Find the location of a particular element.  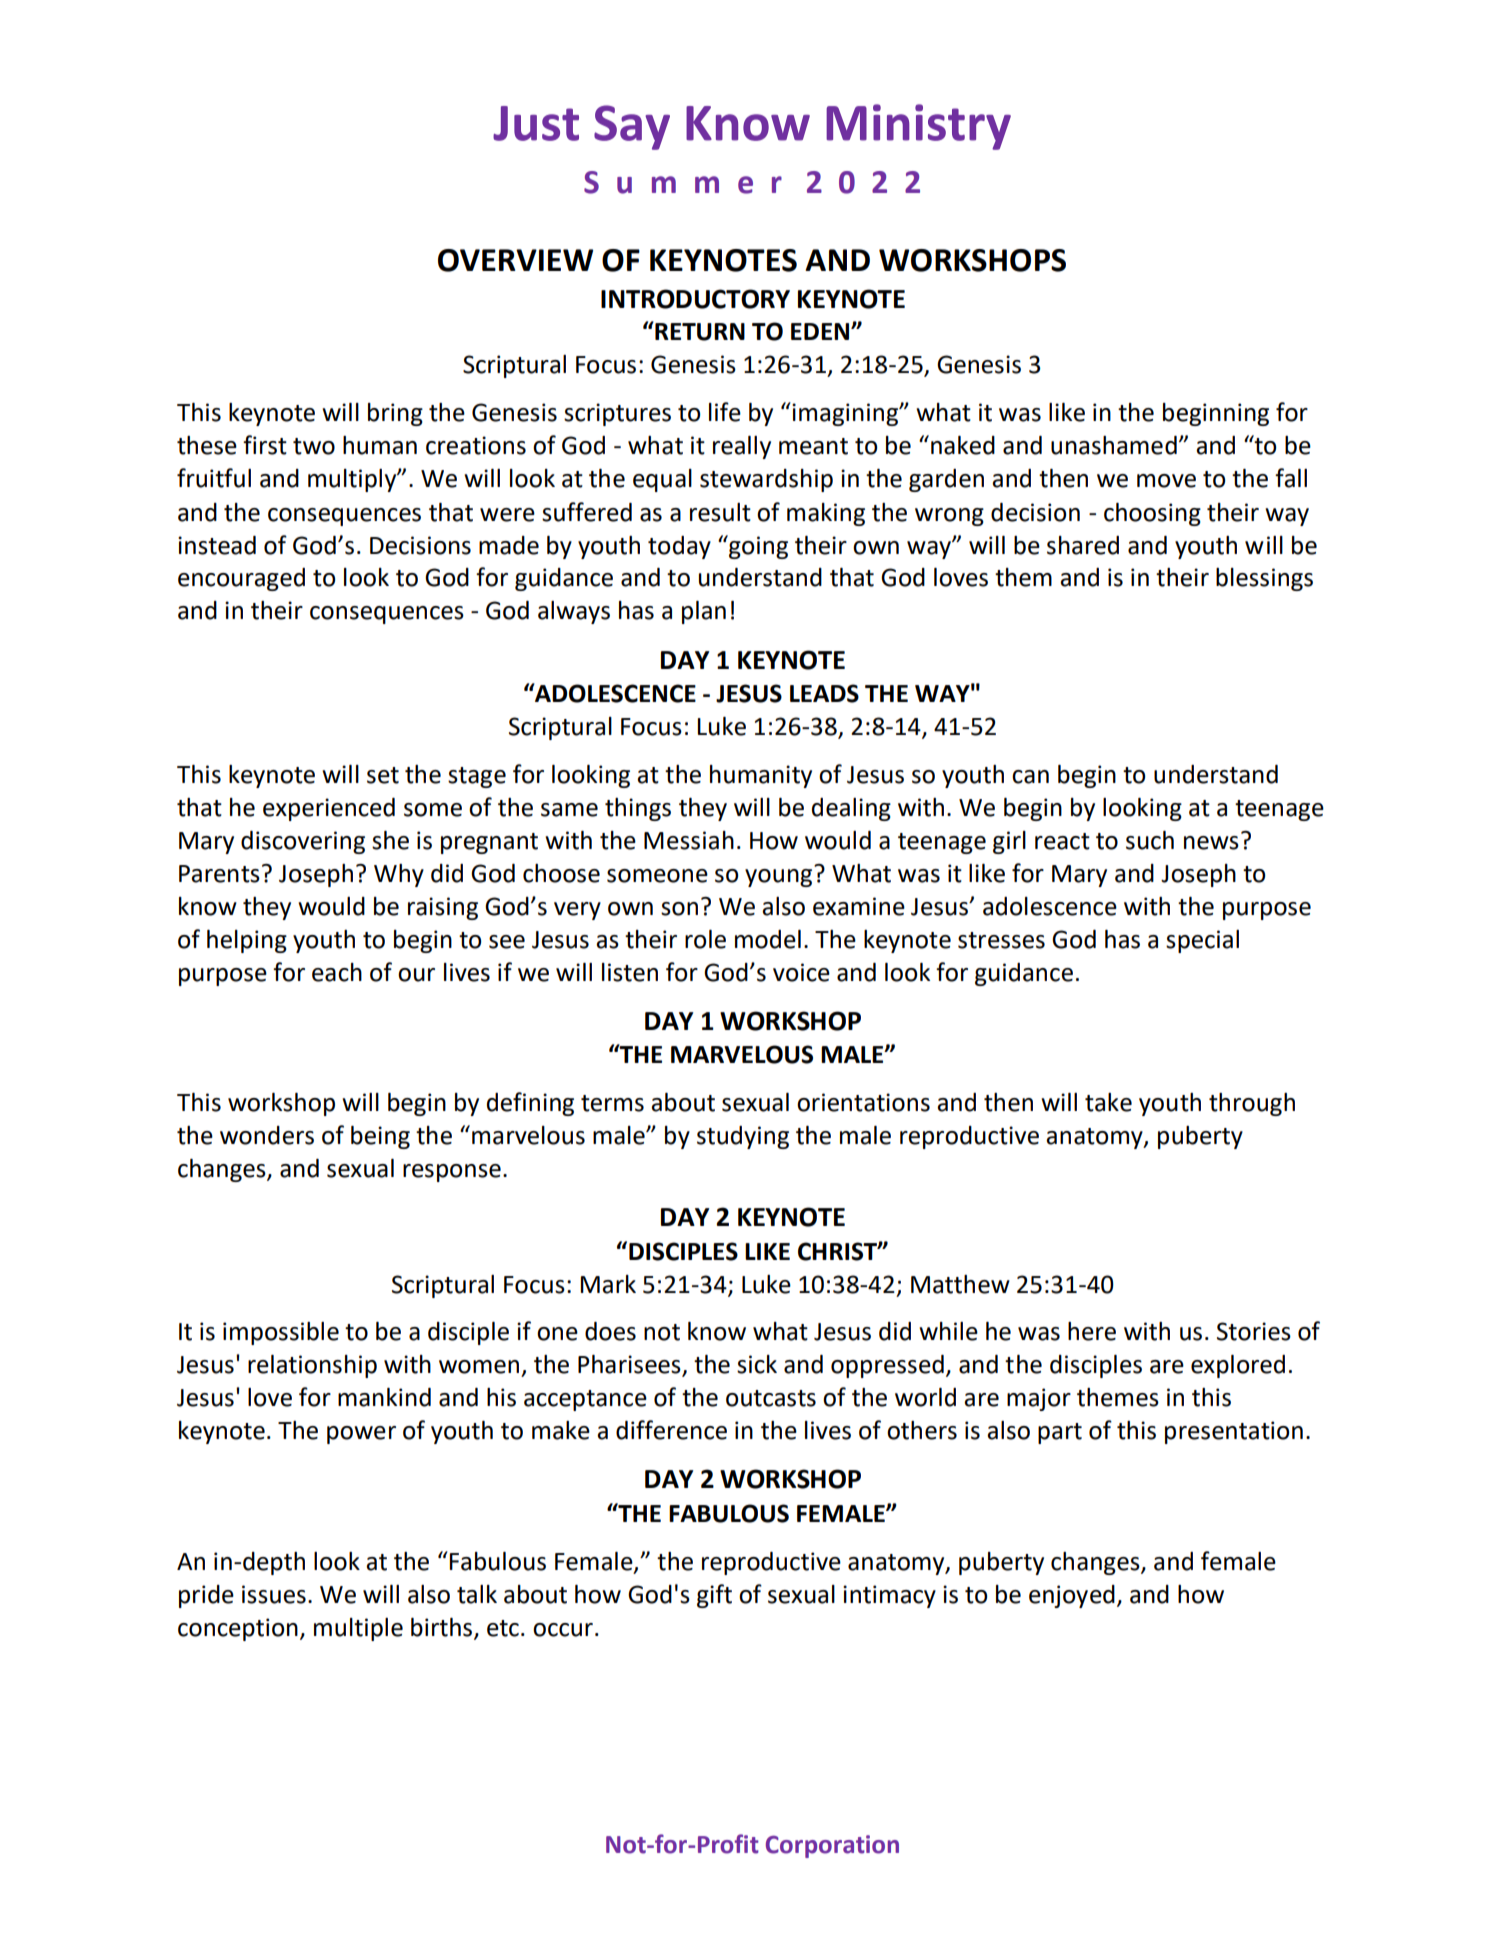

sick is located at coordinates (757, 1364).
